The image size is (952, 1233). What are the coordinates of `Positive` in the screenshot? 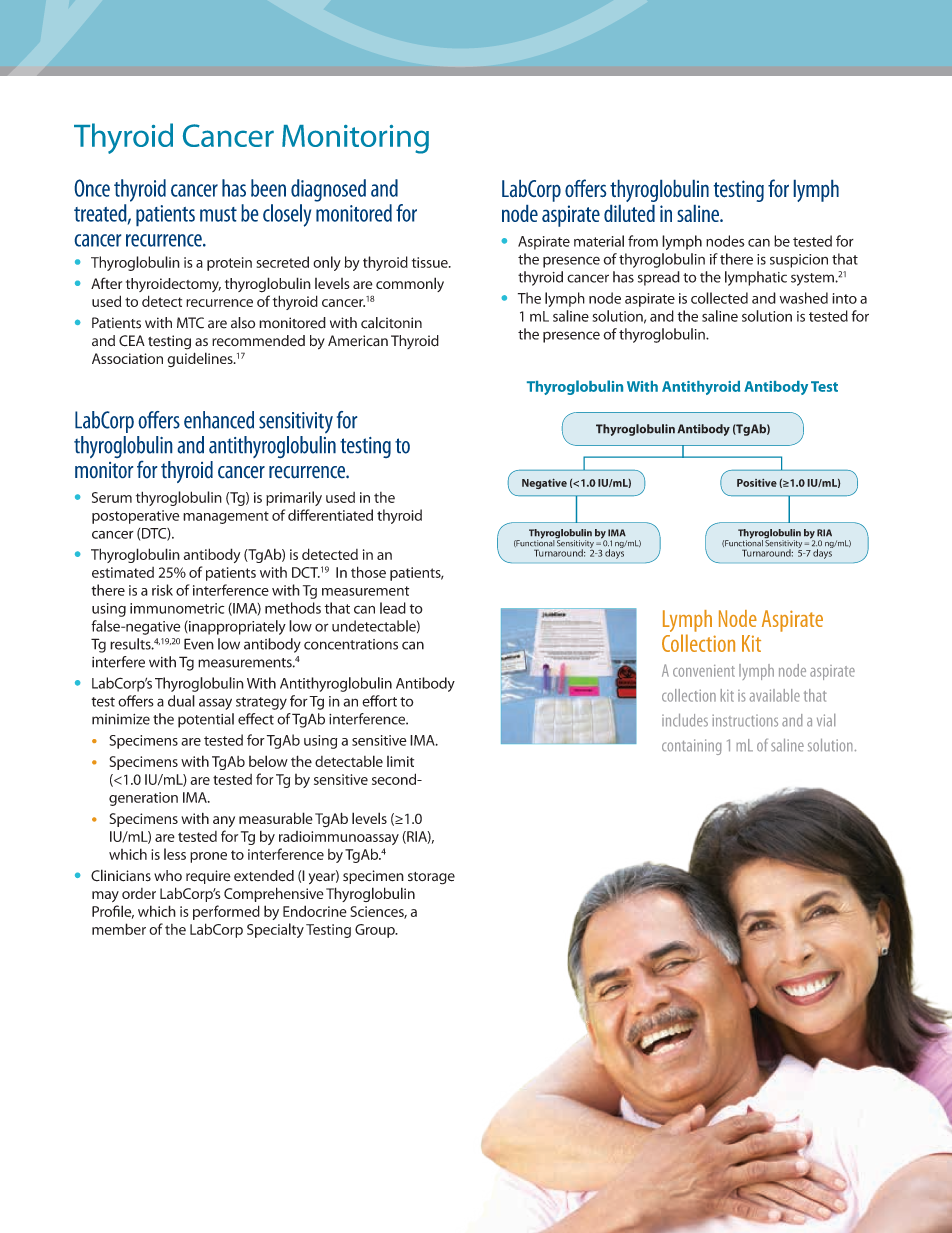 It's located at (757, 483).
